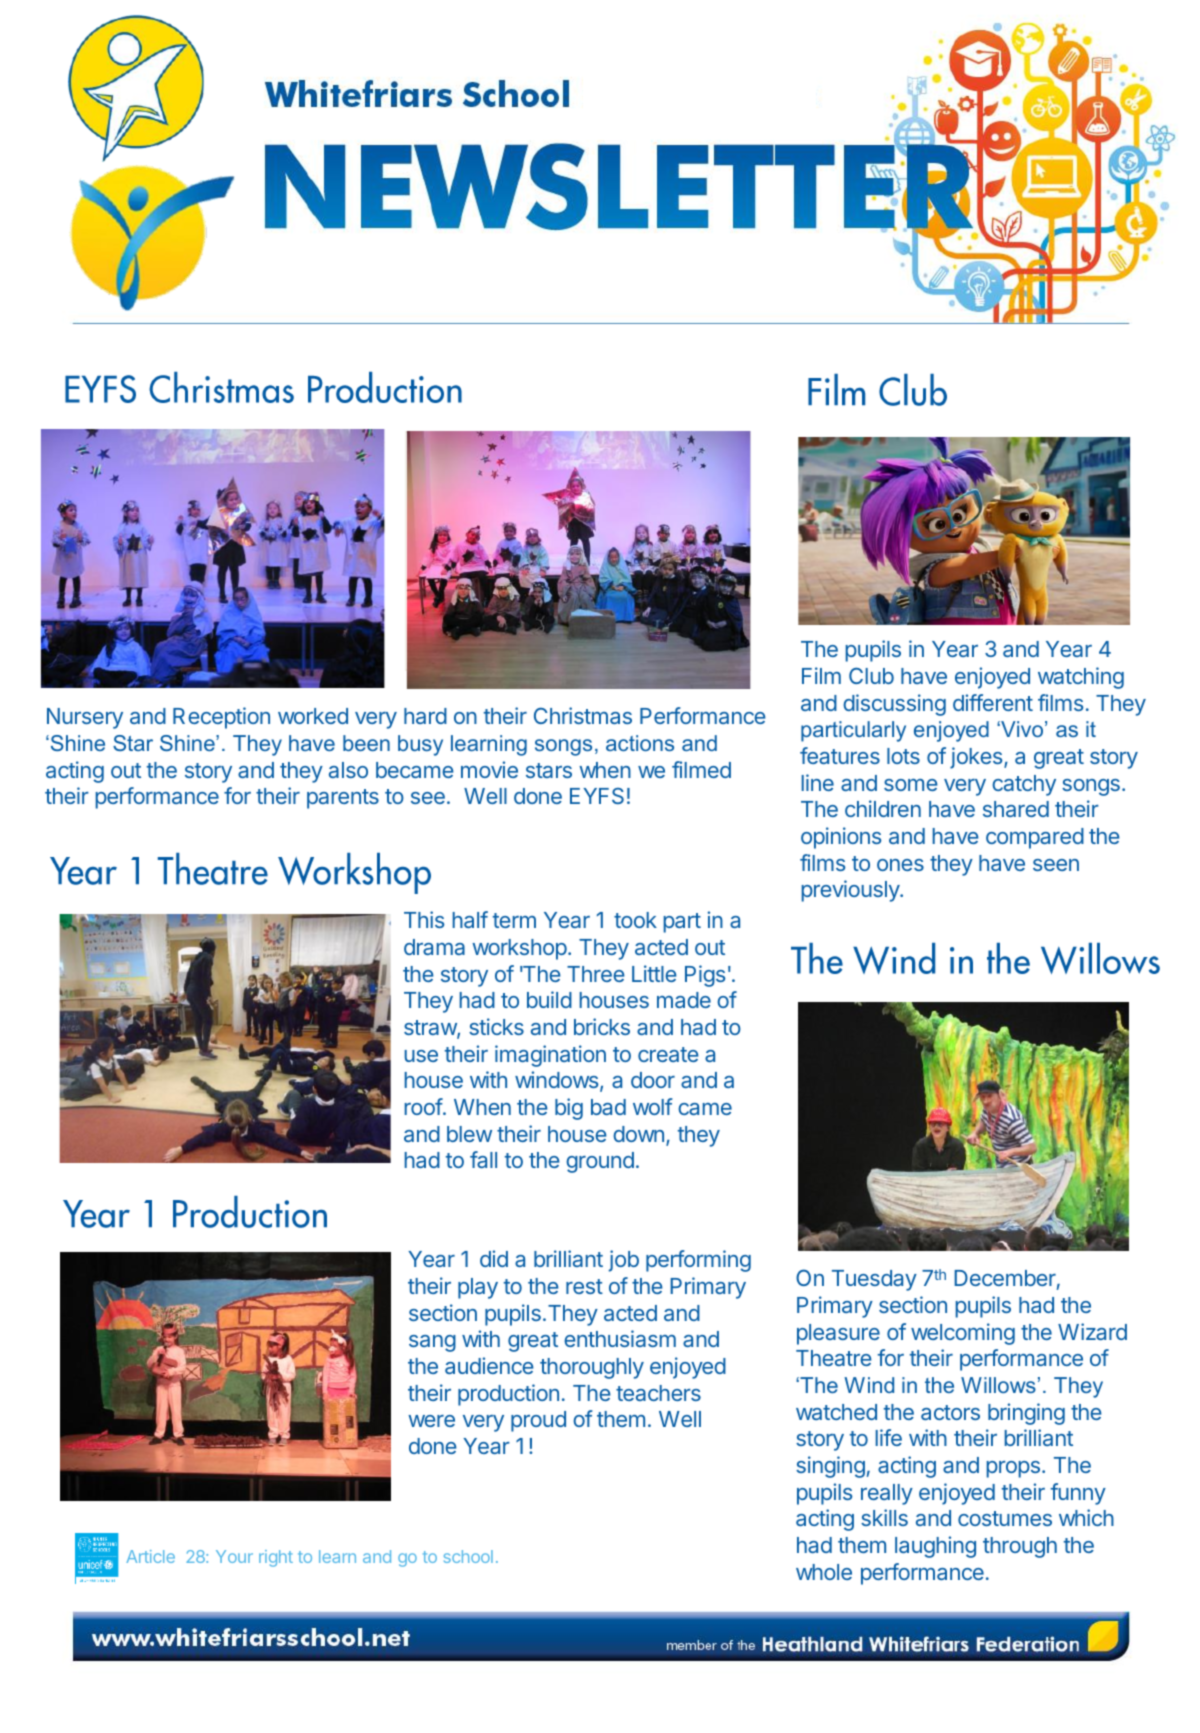 The width and height of the page is (1200, 1733). Describe the element at coordinates (221, 718) in the page. I see `Reception` at that location.
